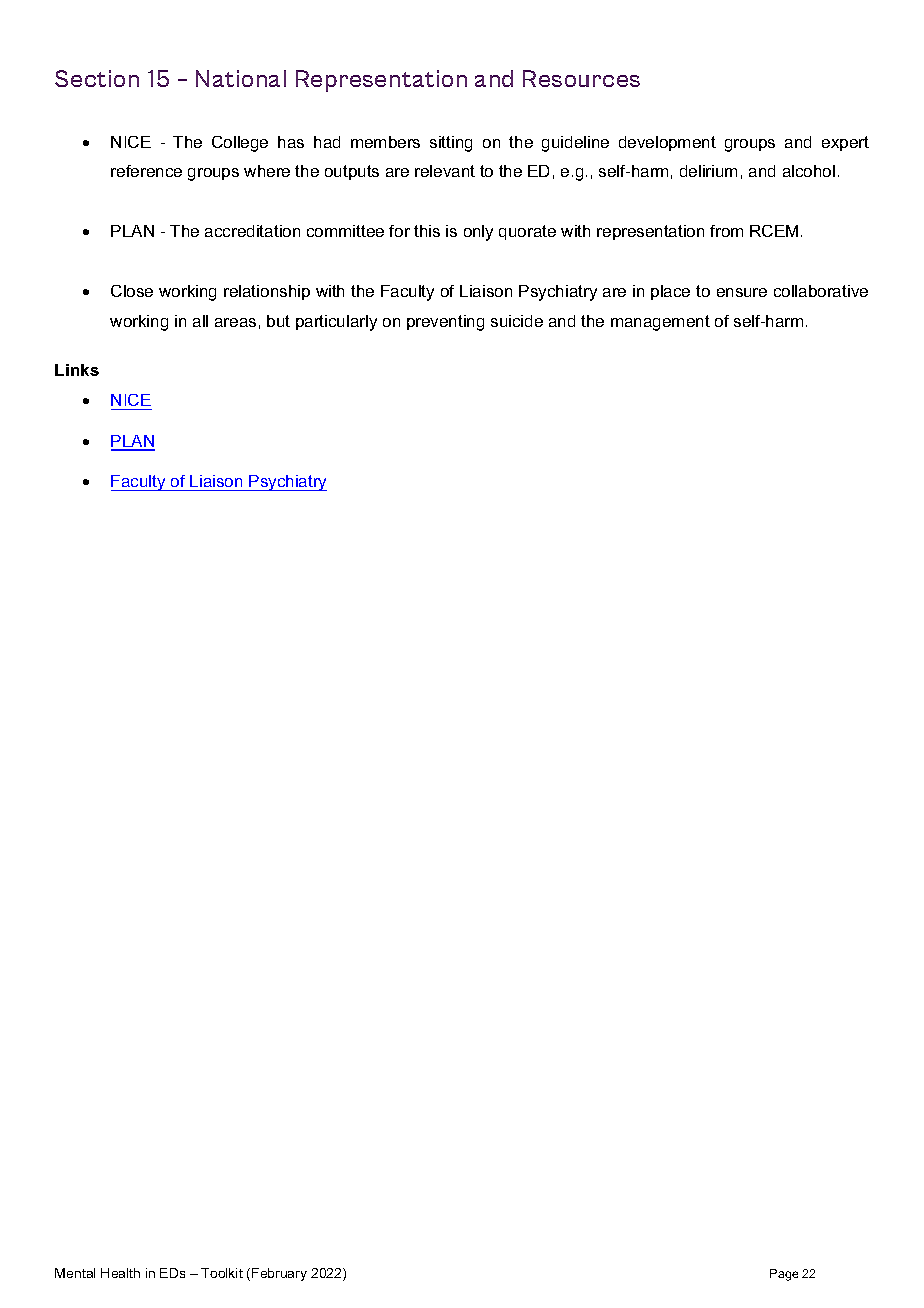 This page has height=1308, width=924. What do you see at coordinates (77, 370) in the page?
I see `Links` at bounding box center [77, 370].
